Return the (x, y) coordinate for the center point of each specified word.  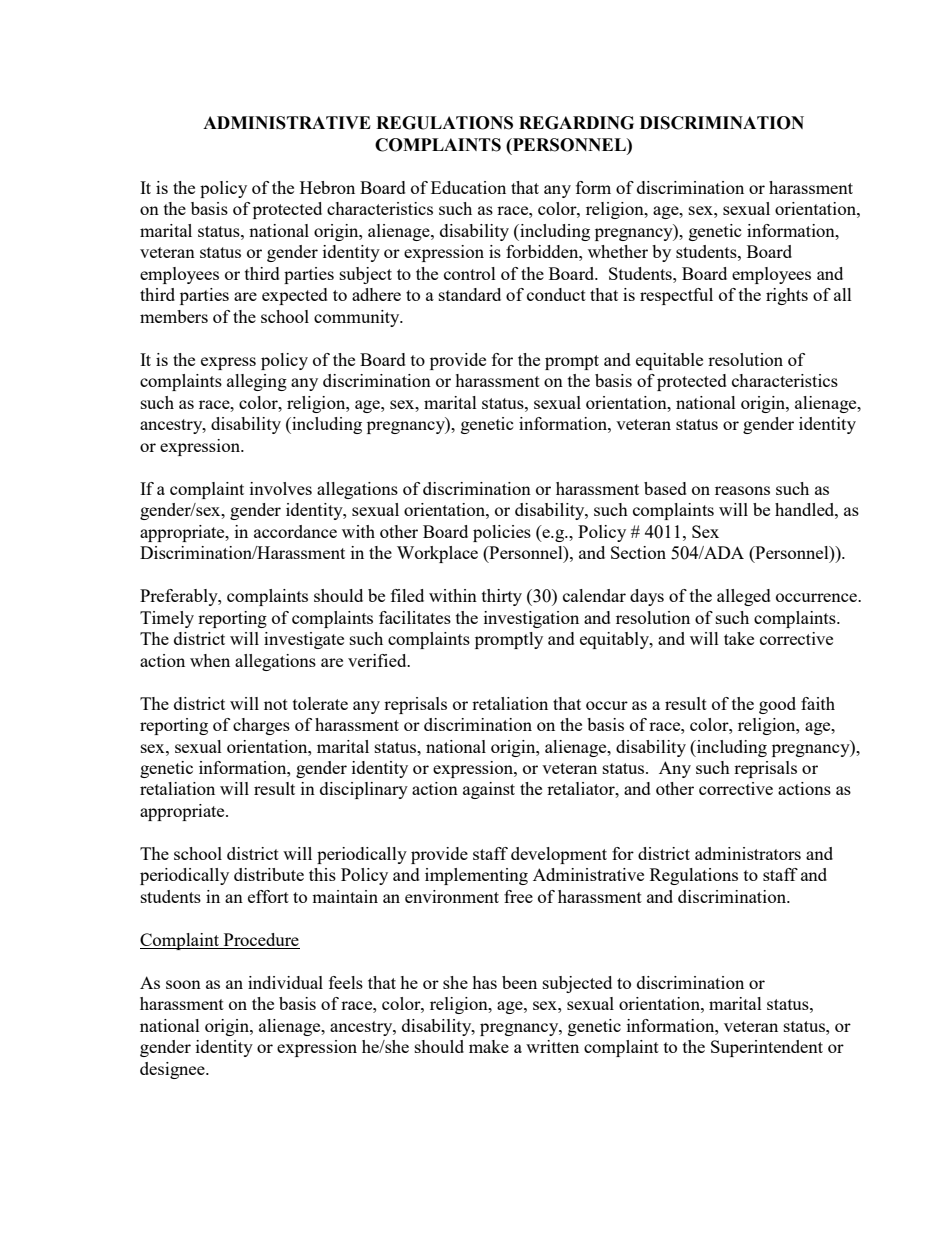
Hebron (327, 187)
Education (468, 187)
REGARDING (576, 123)
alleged (744, 597)
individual (285, 982)
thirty (502, 597)
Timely (167, 619)
